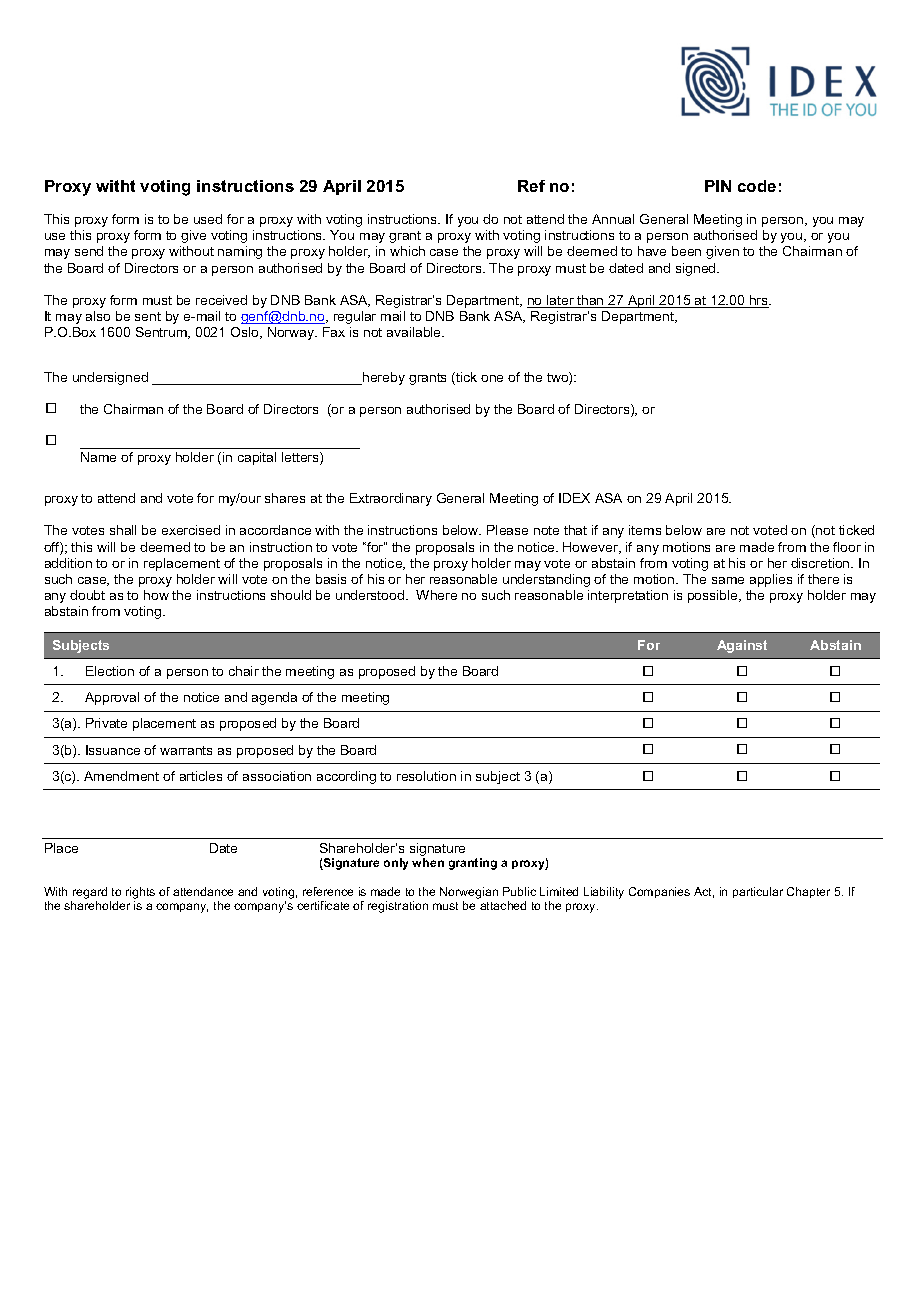 The height and width of the screenshot is (1308, 924). I want to click on exercised, so click(191, 530).
